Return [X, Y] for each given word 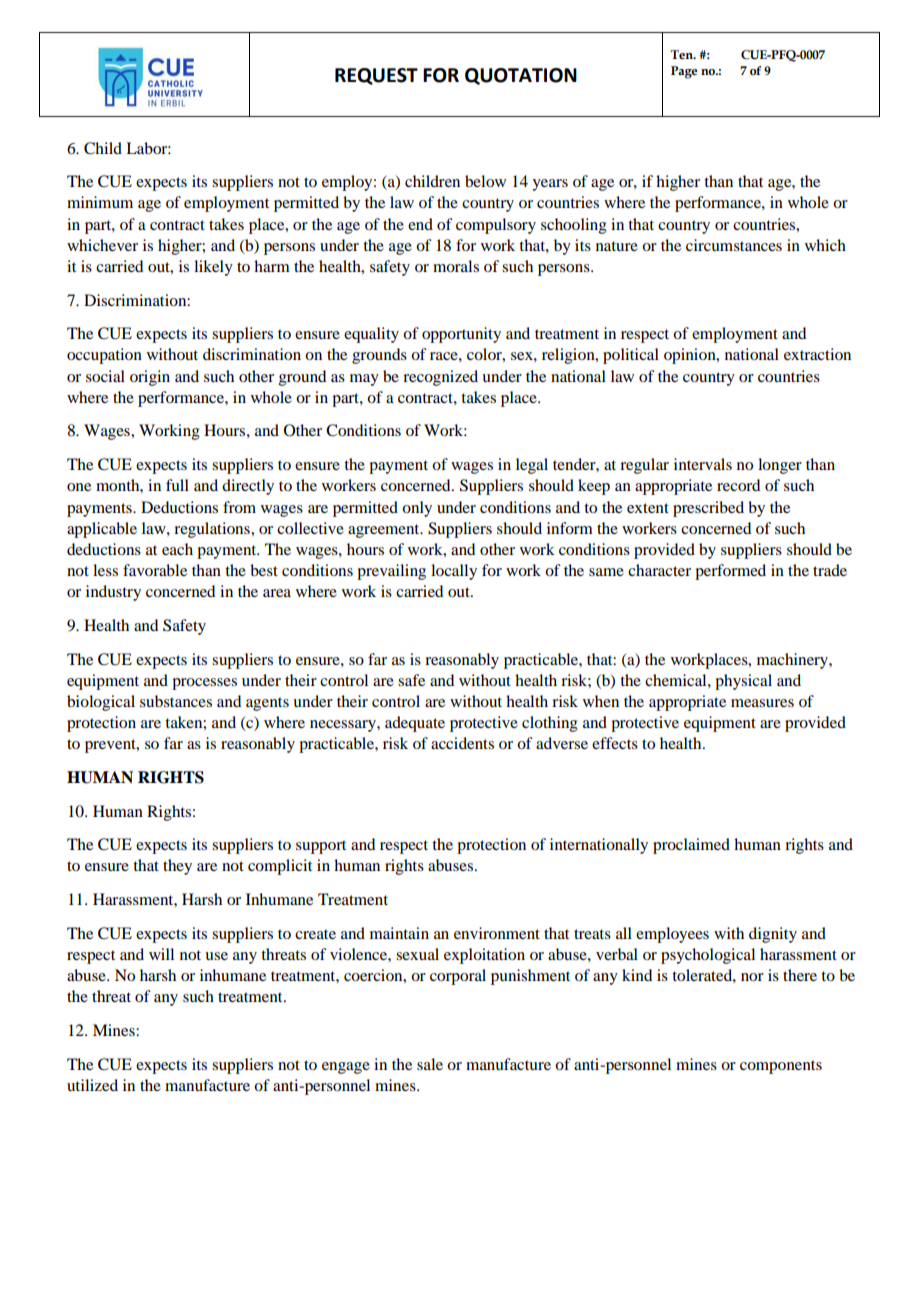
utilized [92, 1085]
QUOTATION [521, 76]
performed [730, 572]
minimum [100, 202]
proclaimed [691, 846]
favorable [155, 570]
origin [150, 378]
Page [684, 72]
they [177, 867]
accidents [462, 743]
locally [454, 572]
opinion [691, 356]
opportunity [461, 335]
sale [430, 1064]
